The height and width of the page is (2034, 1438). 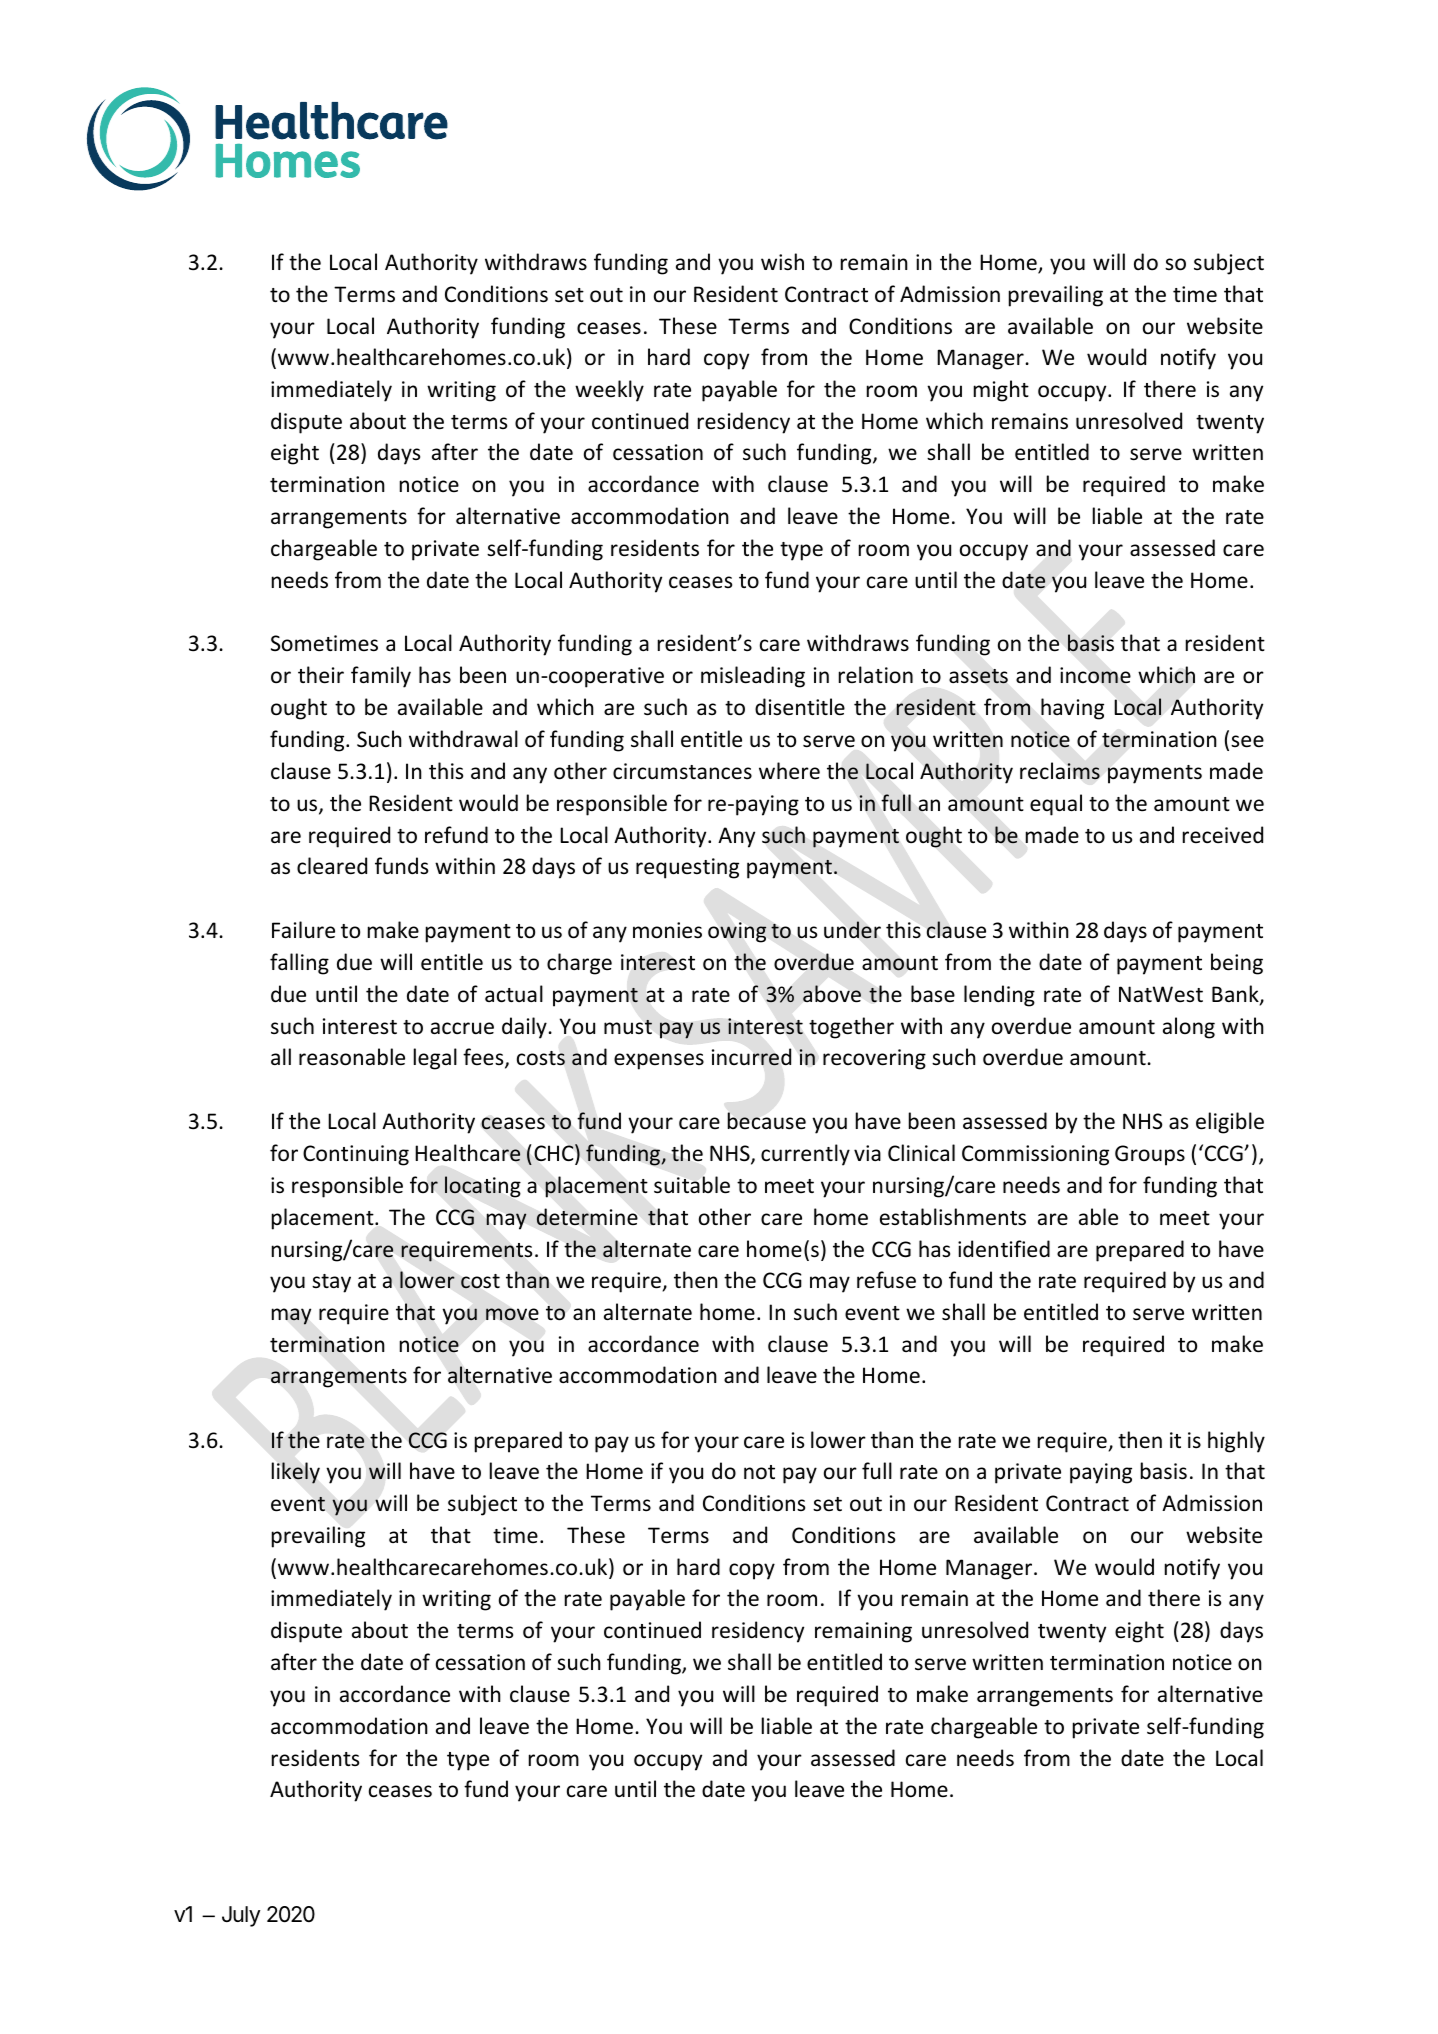 What do you see at coordinates (886, 1280) in the page?
I see `refuse` at bounding box center [886, 1280].
